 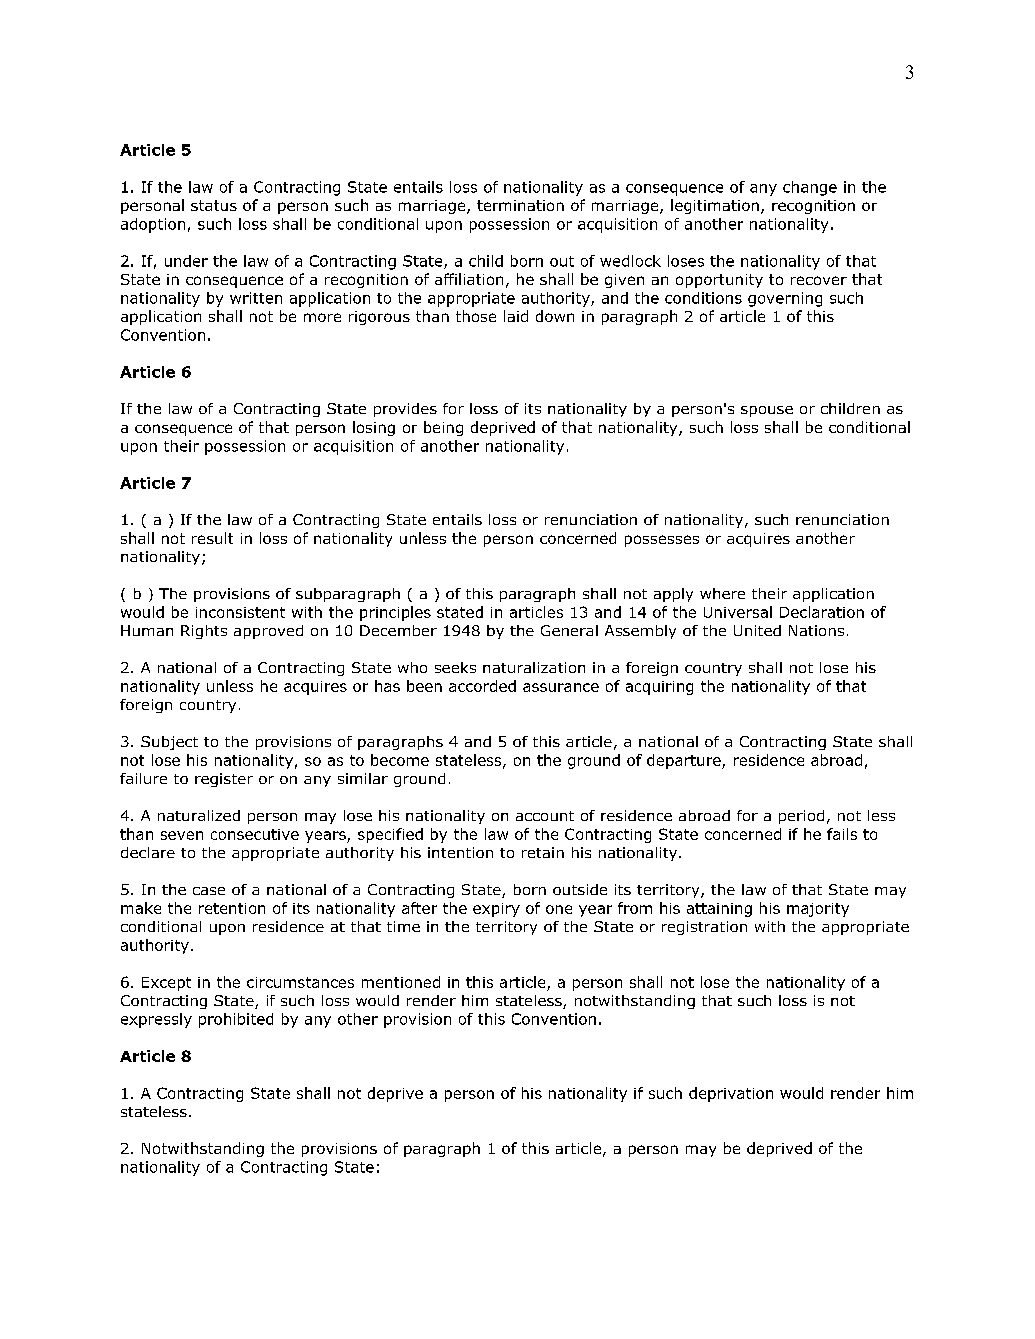 What do you see at coordinates (757, 630) in the screenshot?
I see `United` at bounding box center [757, 630].
